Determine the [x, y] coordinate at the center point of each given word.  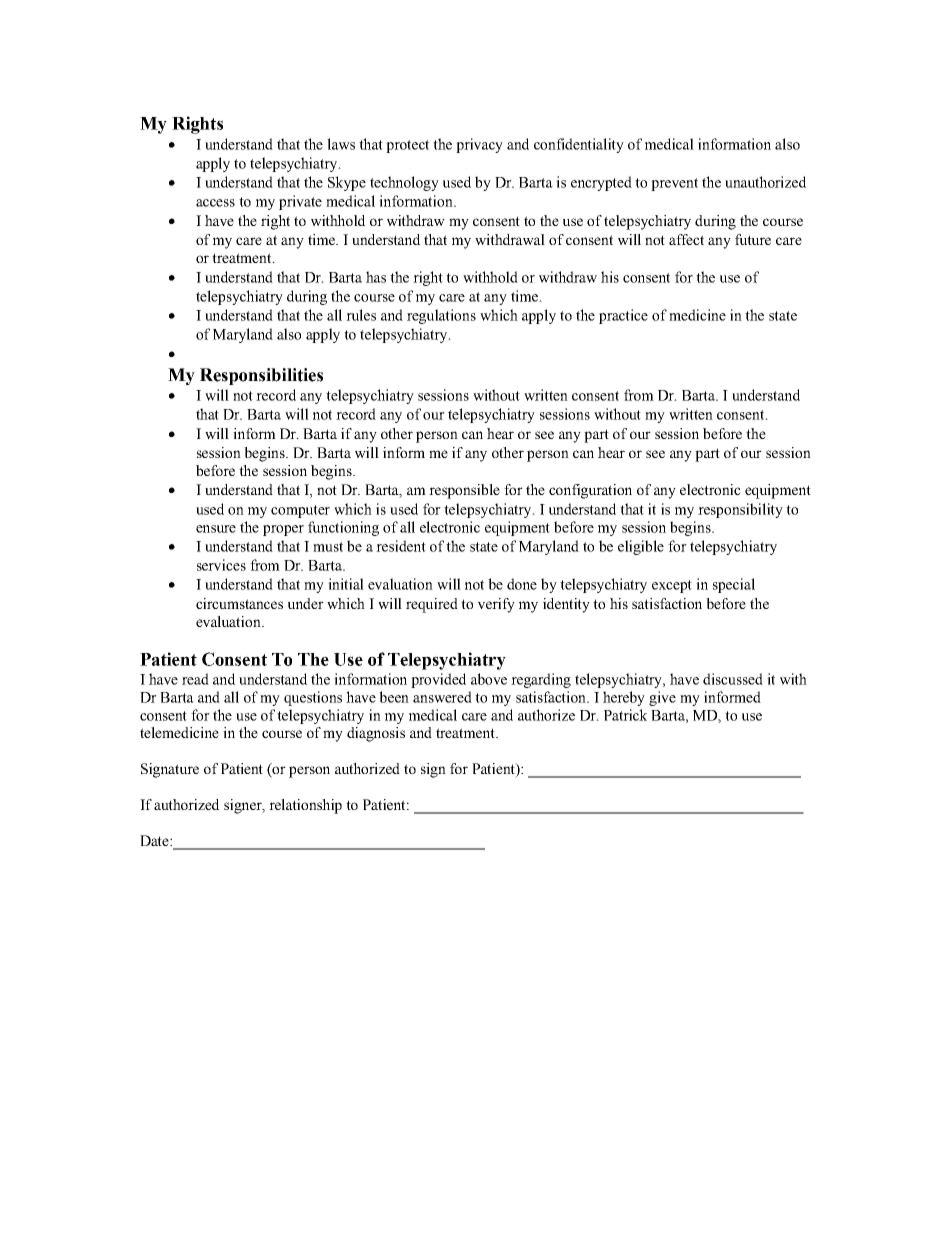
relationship [305, 806]
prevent [674, 184]
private [300, 202]
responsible [464, 491]
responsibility [740, 510]
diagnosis [376, 734]
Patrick [625, 715]
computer [300, 511]
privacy [479, 145]
